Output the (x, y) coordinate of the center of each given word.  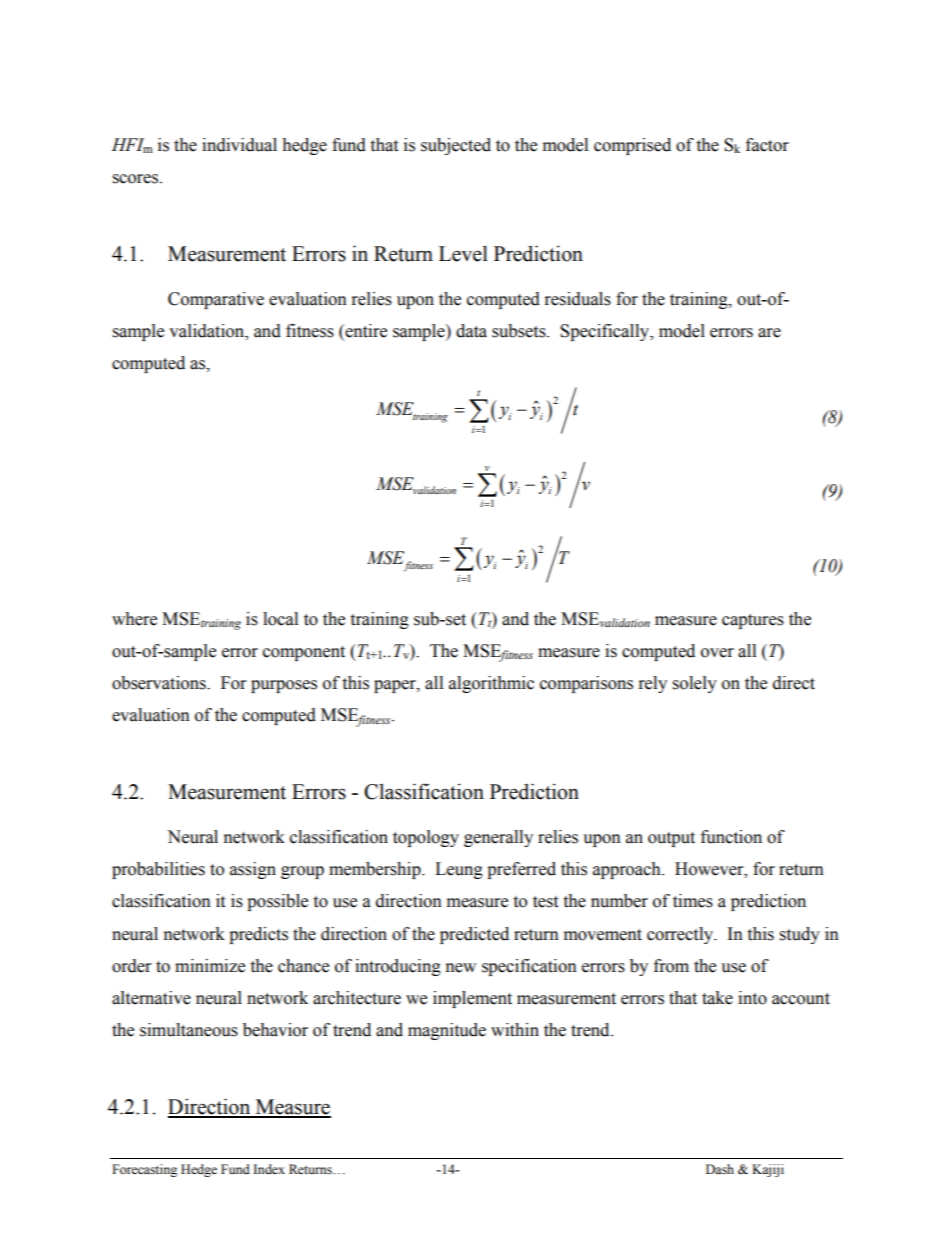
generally (498, 838)
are (769, 333)
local (280, 619)
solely (695, 684)
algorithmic (491, 684)
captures (753, 621)
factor (767, 145)
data (471, 331)
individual (239, 145)
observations (160, 683)
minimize (210, 966)
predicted (474, 935)
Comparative (216, 300)
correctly (681, 935)
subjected (456, 146)
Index (269, 1169)
